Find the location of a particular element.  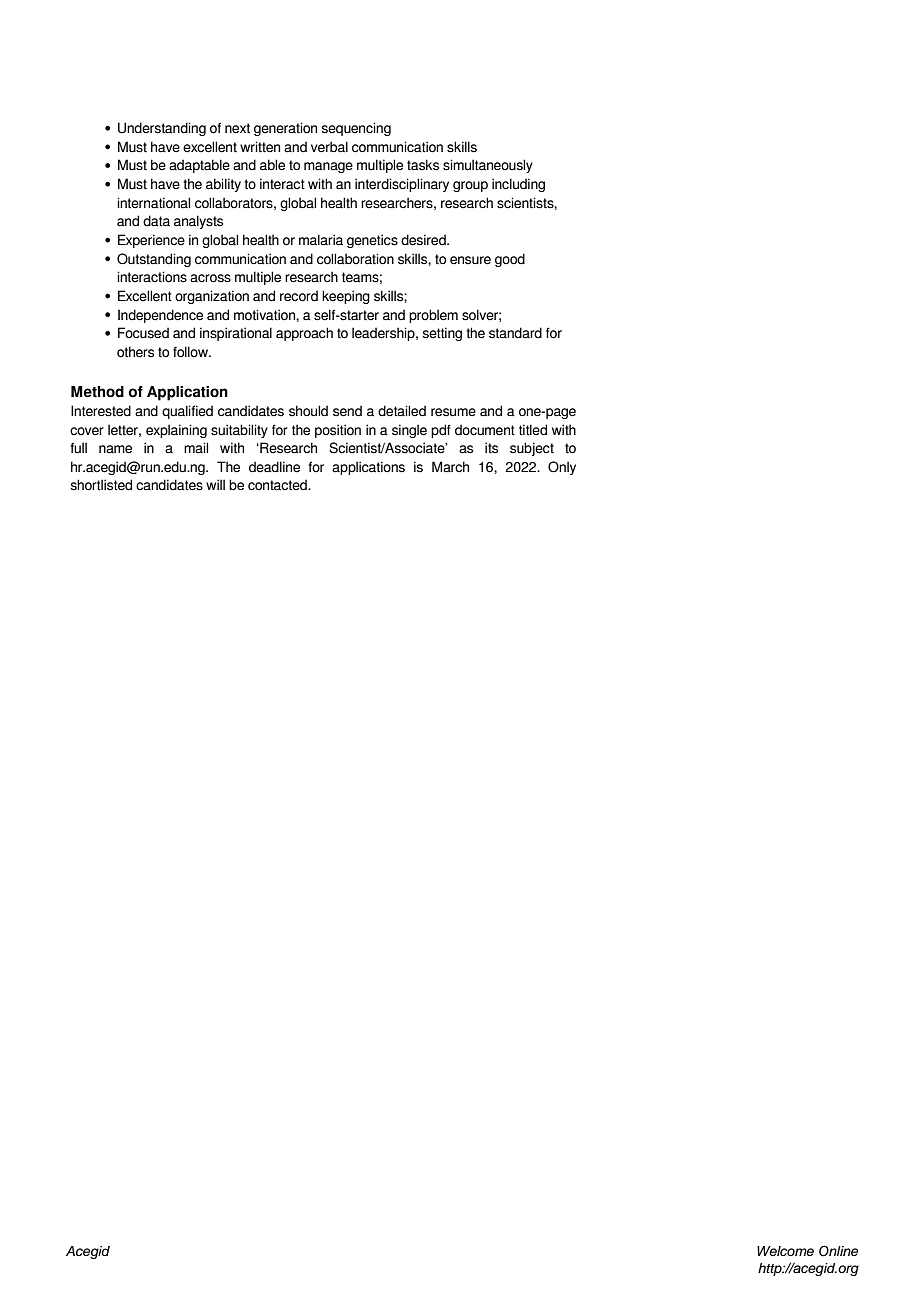

Welcome is located at coordinates (785, 1251).
